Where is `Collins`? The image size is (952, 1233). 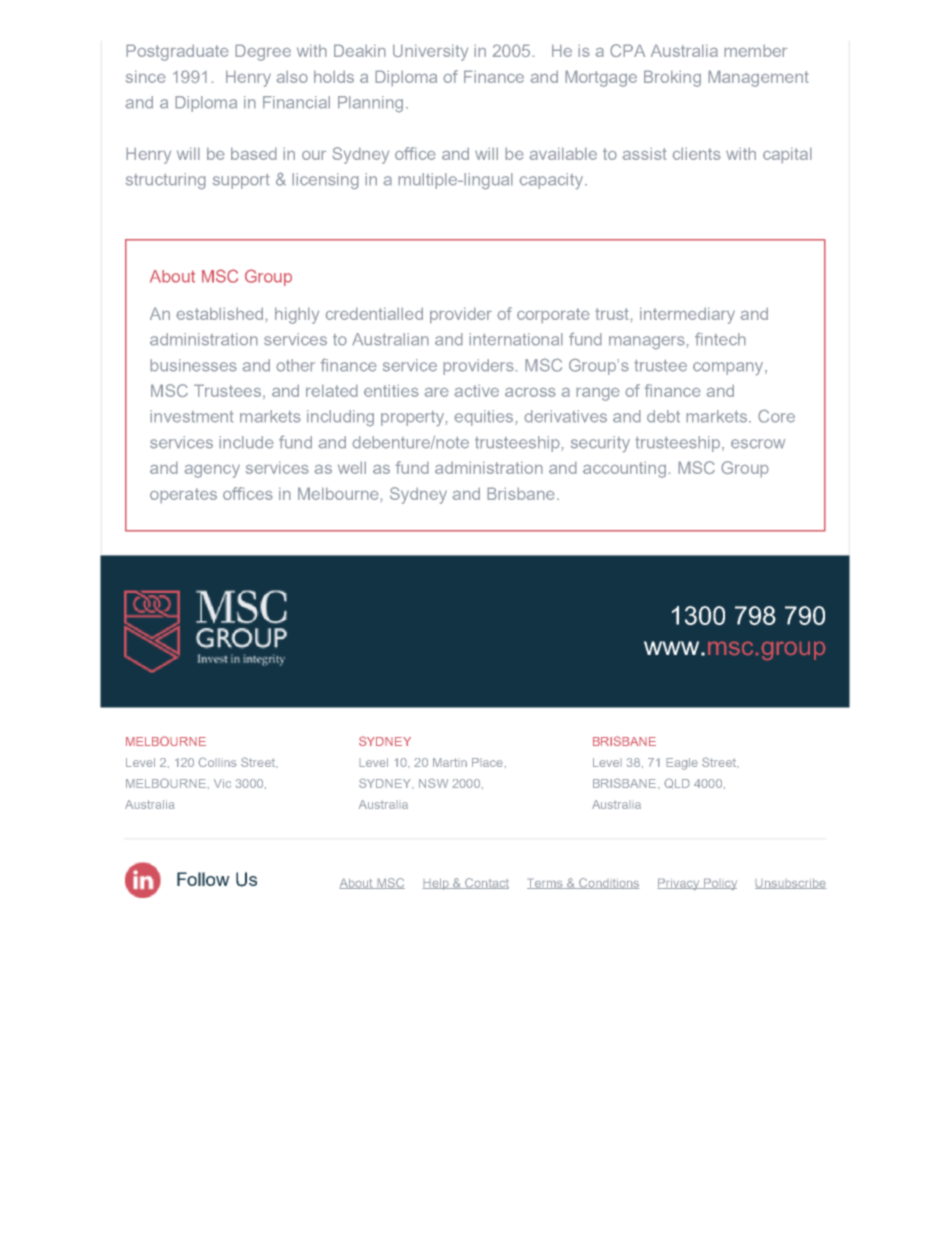 Collins is located at coordinates (217, 762).
